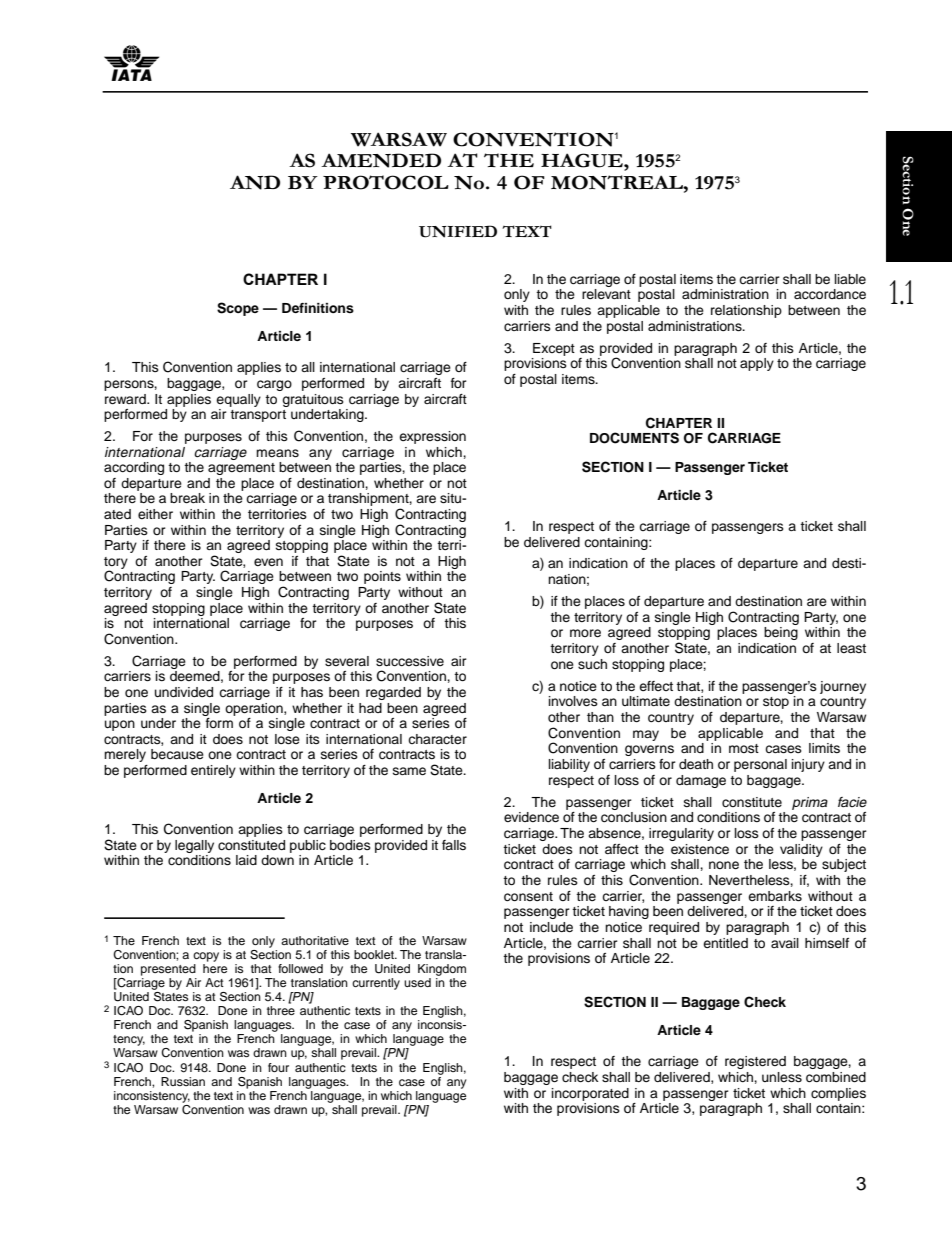  Describe the element at coordinates (850, 279) in the screenshot. I see `liable` at that location.
